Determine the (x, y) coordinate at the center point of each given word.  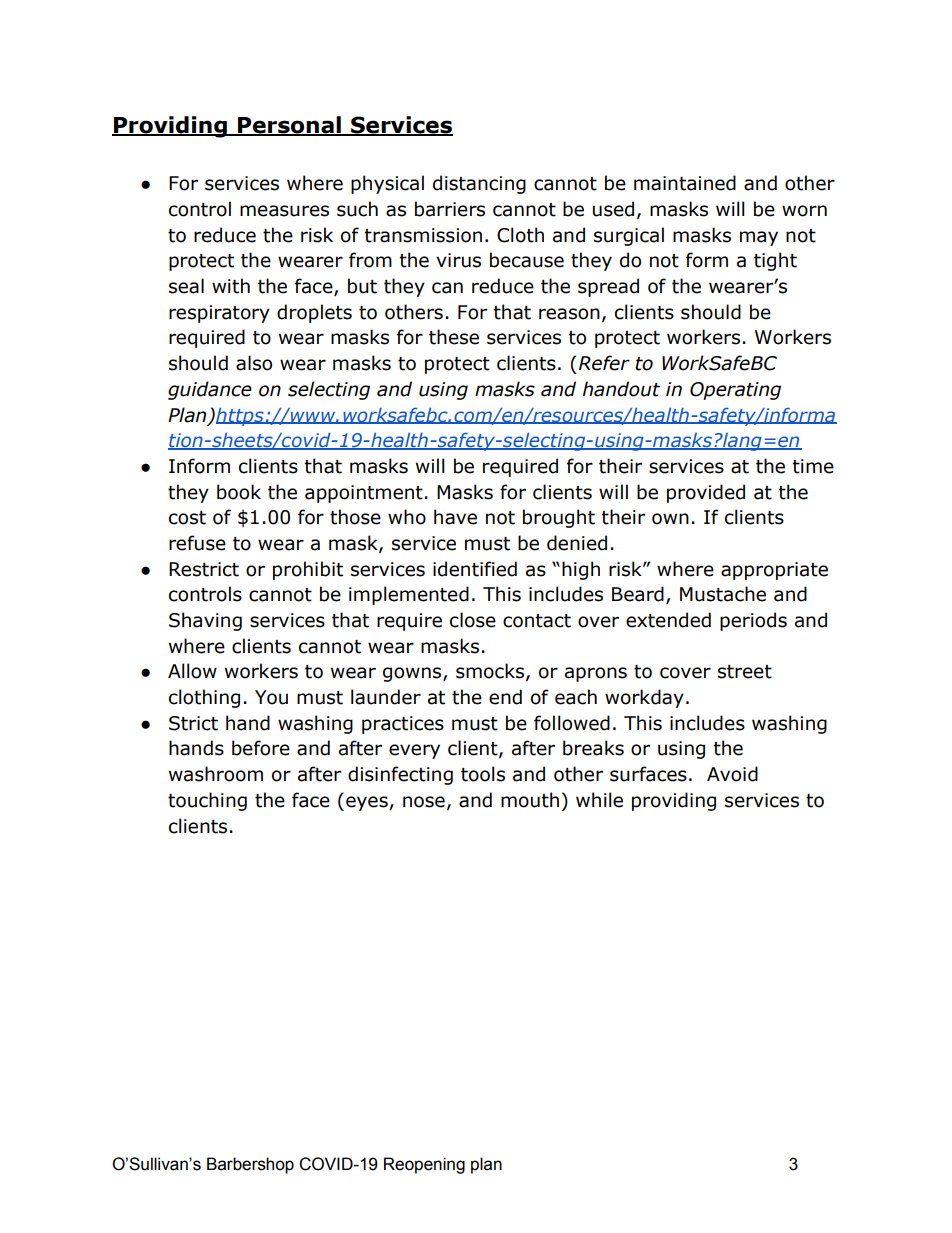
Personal (289, 126)
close (473, 620)
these (454, 337)
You (271, 697)
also (254, 363)
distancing (479, 184)
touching (207, 801)
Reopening (424, 1165)
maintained (685, 183)
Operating (735, 391)
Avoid (732, 774)
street (745, 672)
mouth (530, 800)
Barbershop (250, 1165)
